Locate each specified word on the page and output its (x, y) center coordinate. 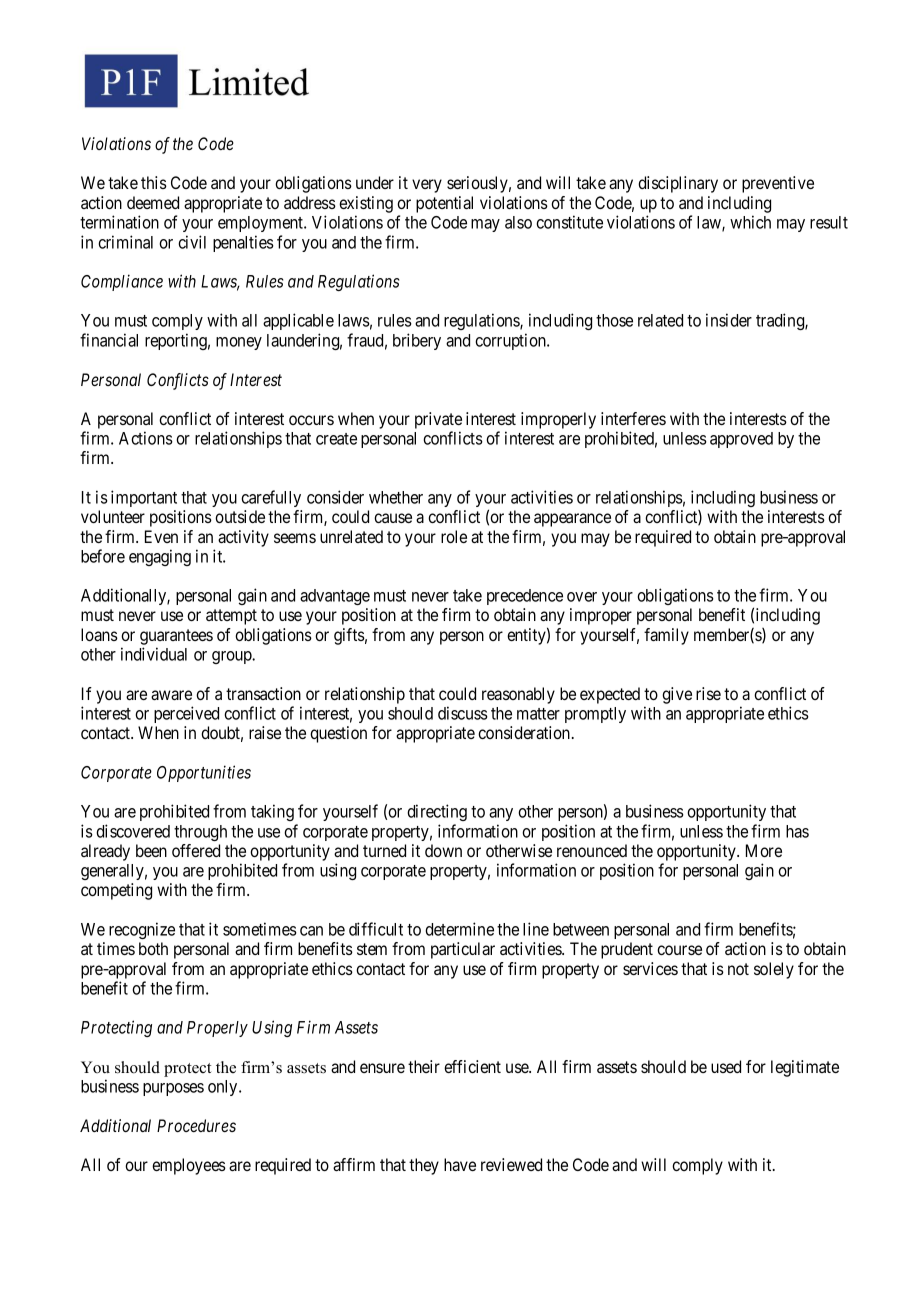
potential (444, 204)
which (750, 222)
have (460, 1164)
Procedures (196, 1125)
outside (240, 516)
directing (437, 812)
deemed (153, 202)
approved (741, 440)
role (454, 536)
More (764, 850)
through (200, 833)
